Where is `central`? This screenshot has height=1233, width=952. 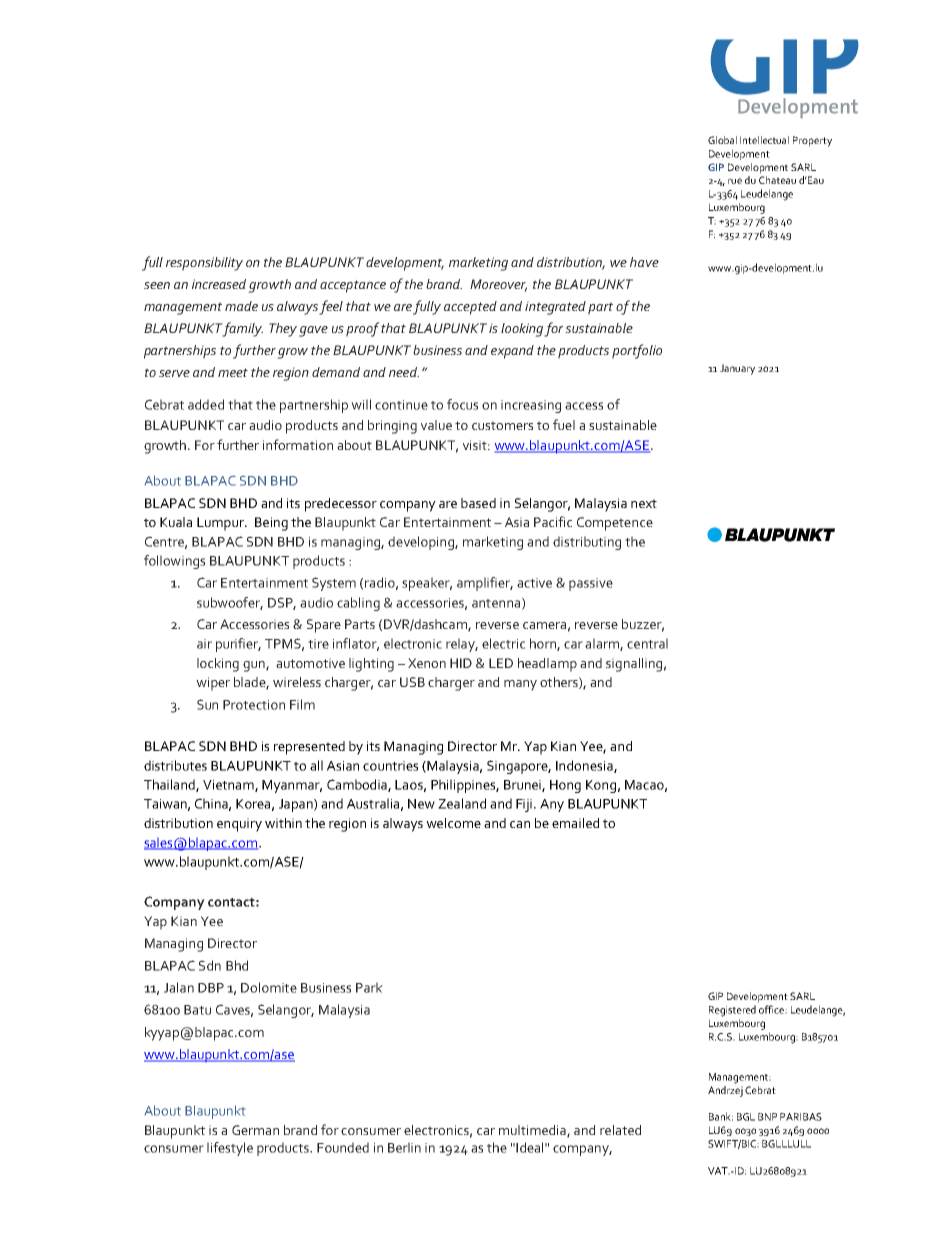 central is located at coordinates (647, 643).
